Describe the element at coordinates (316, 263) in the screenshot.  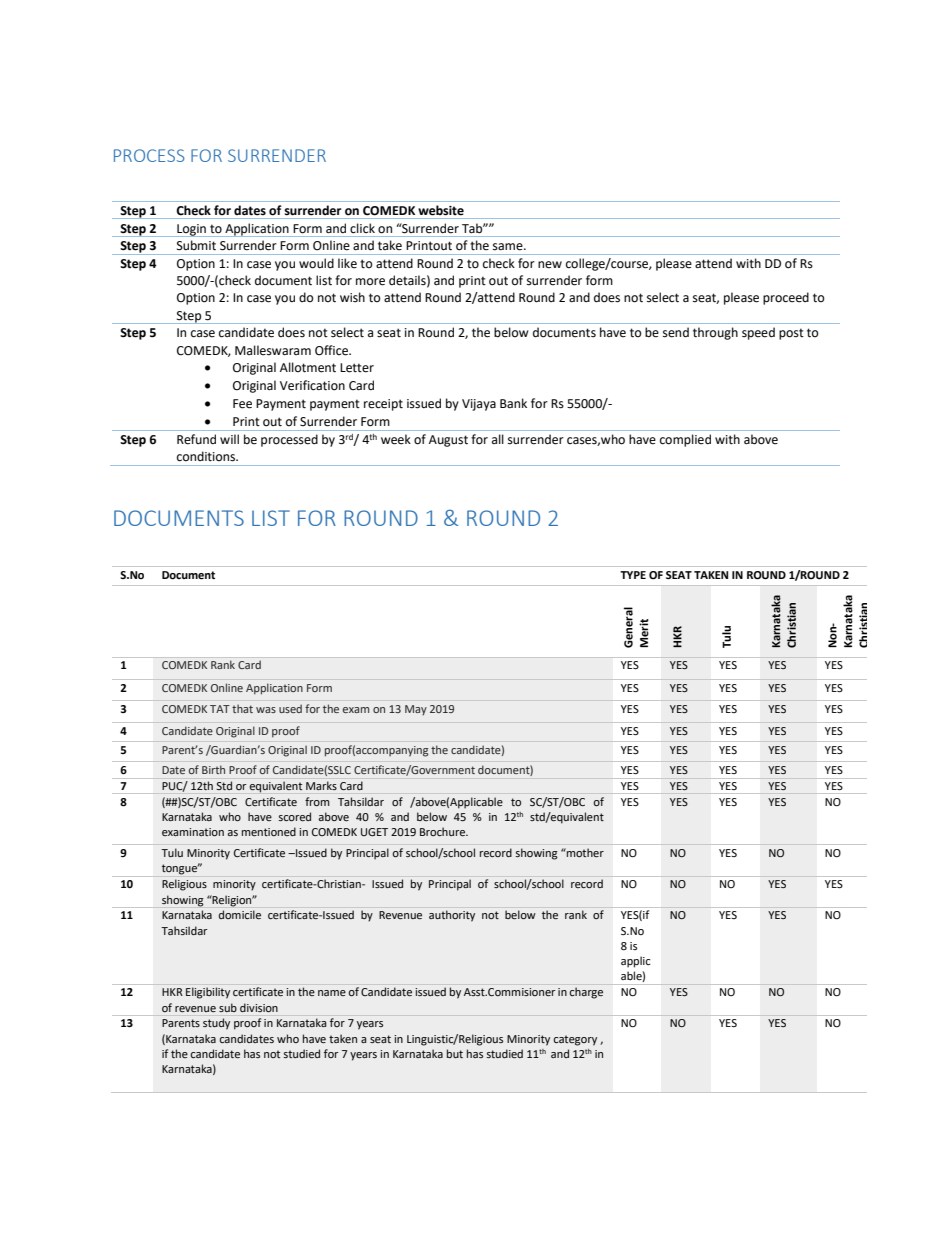
I see `would` at that location.
